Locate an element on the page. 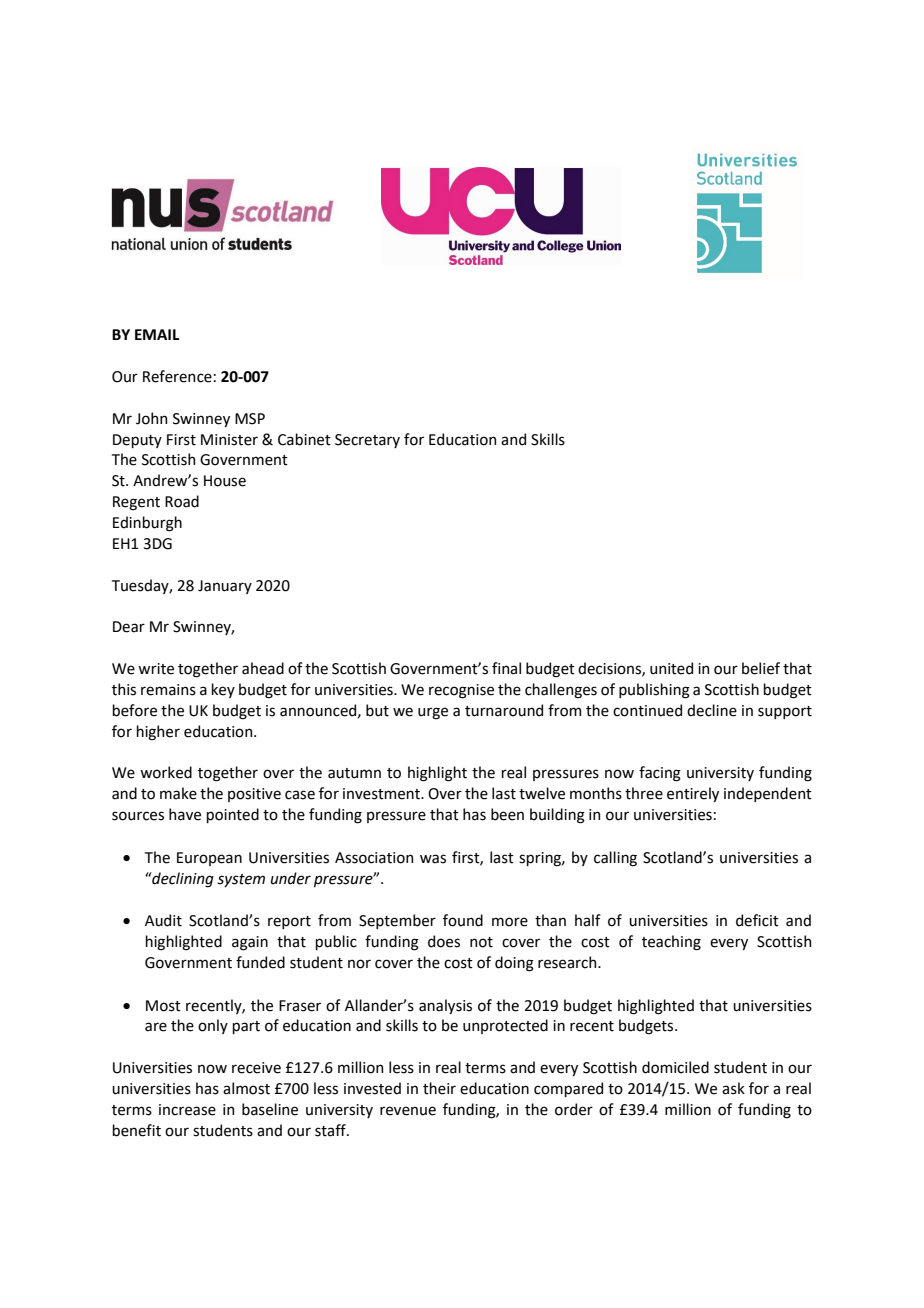 The height and width of the page is (1308, 924). ask is located at coordinates (733, 1088).
